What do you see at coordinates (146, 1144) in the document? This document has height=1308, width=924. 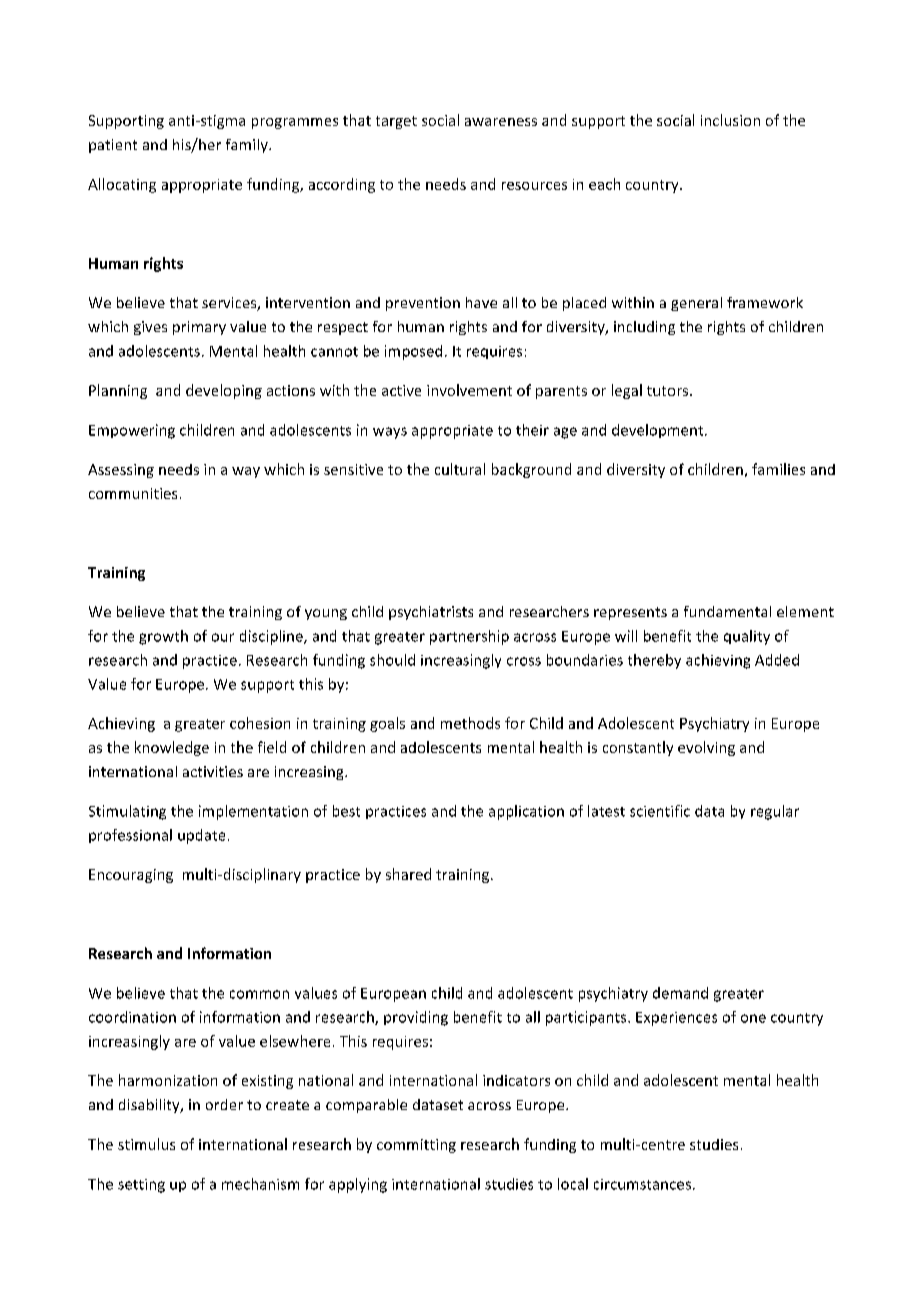 I see `stimulus` at bounding box center [146, 1144].
